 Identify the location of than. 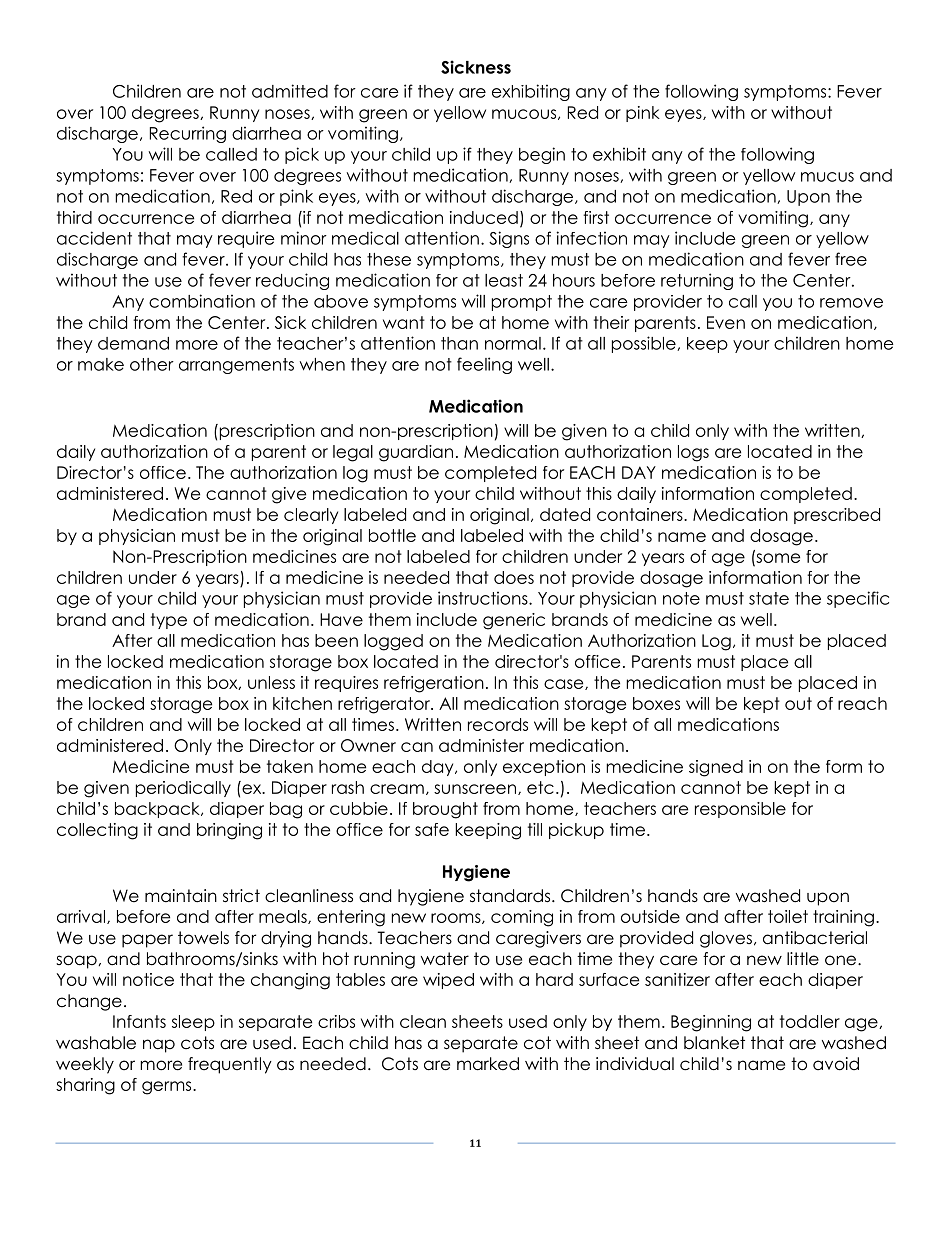
(459, 343).
